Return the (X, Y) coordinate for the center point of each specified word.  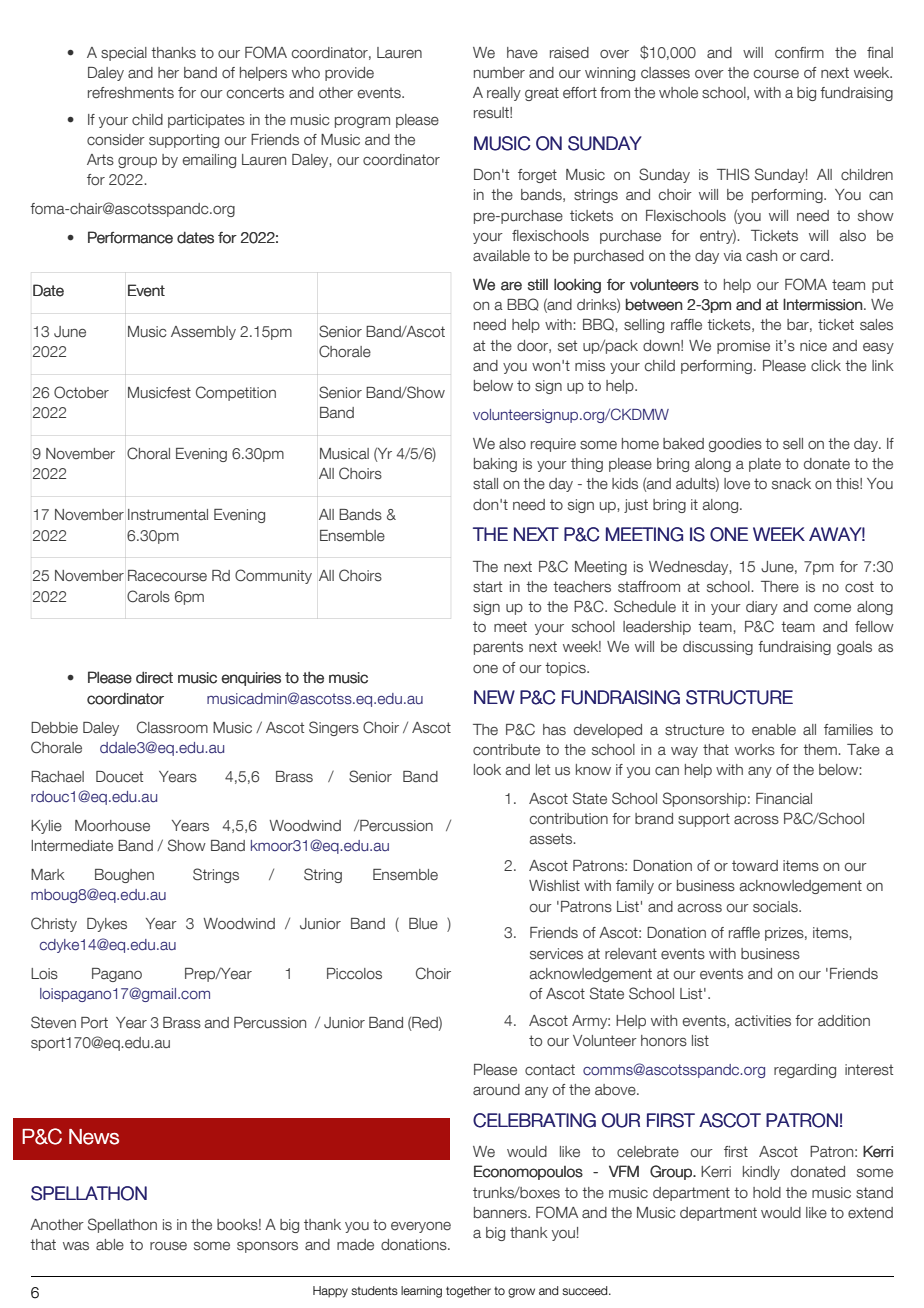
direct (154, 677)
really (504, 94)
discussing (718, 648)
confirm (799, 52)
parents (498, 648)
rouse (168, 1246)
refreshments (131, 93)
